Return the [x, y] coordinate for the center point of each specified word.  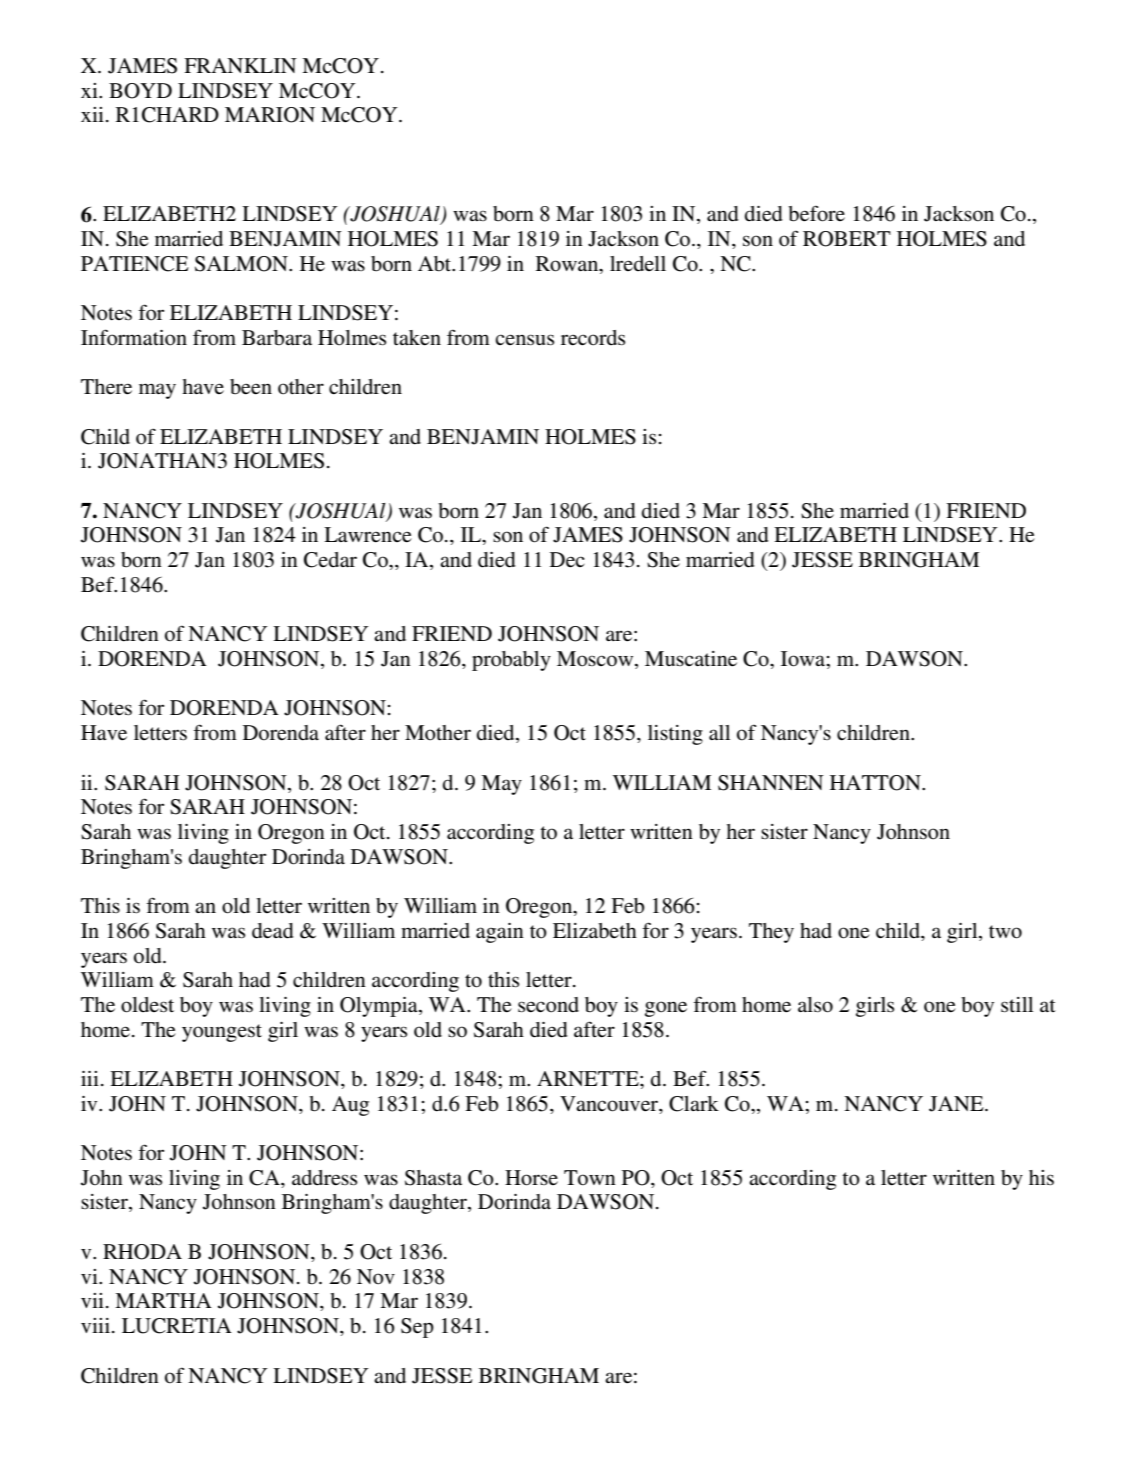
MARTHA [163, 1300]
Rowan [568, 265]
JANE [957, 1104]
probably [511, 661]
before [816, 213]
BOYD [140, 91]
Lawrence [368, 535]
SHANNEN [771, 783]
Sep [417, 1328]
